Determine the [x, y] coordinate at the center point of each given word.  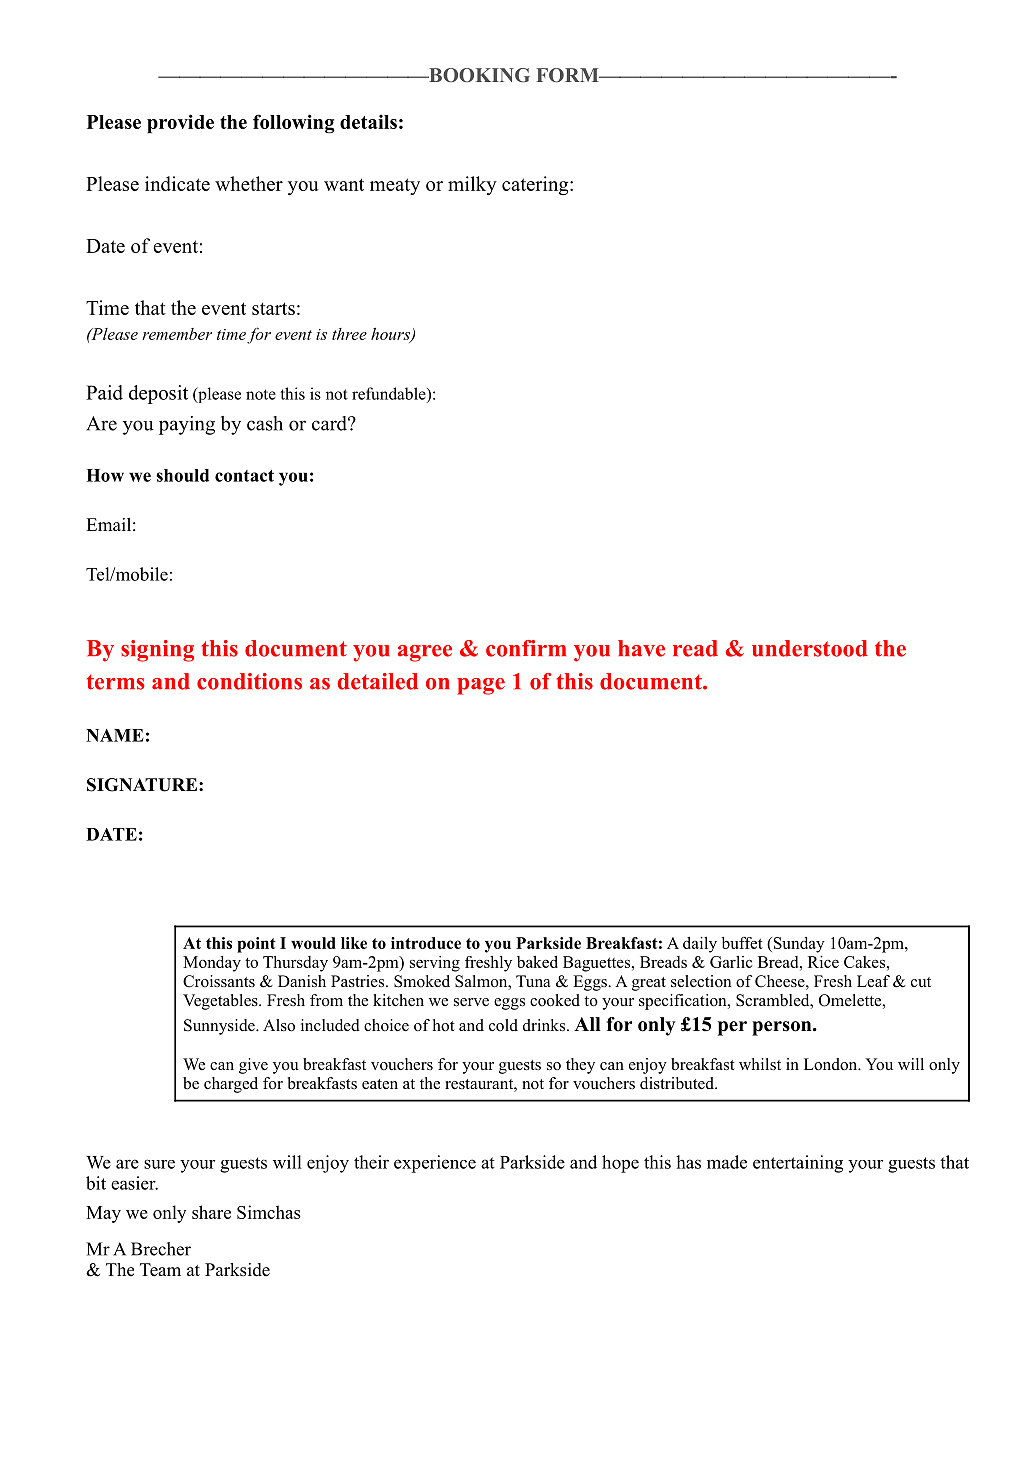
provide [180, 123]
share [211, 1212]
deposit [158, 394]
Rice [823, 962]
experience [435, 1164]
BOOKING [478, 75]
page [481, 686]
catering [536, 186]
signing [157, 651]
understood [810, 648]
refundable [390, 393]
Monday [212, 964]
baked [537, 962]
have [641, 648]
